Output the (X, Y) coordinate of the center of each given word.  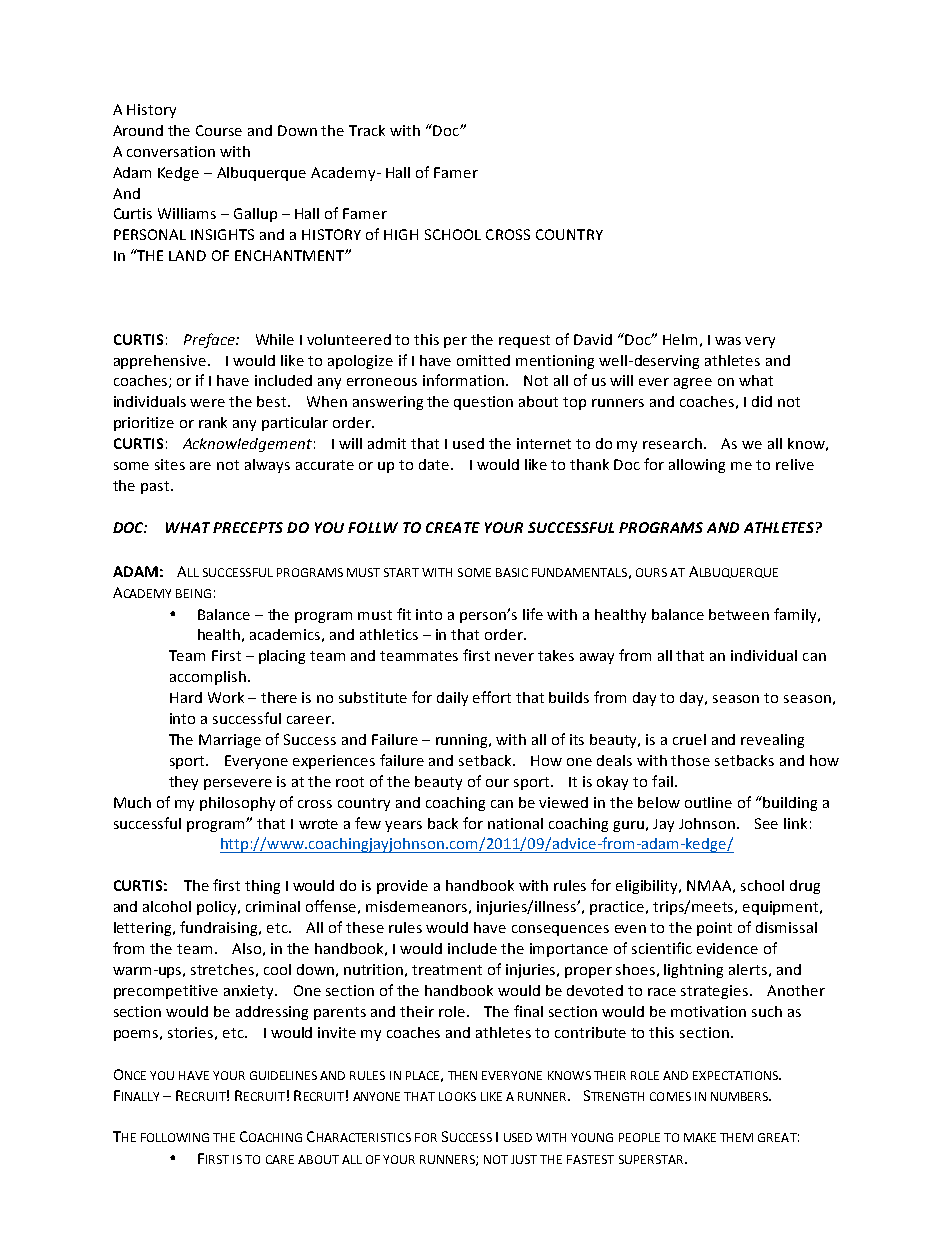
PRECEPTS (248, 527)
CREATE (453, 527)
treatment (447, 970)
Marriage (230, 741)
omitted (483, 360)
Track (367, 130)
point (714, 929)
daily (452, 699)
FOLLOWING (175, 1137)
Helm (680, 339)
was (728, 341)
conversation (171, 151)
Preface (210, 340)
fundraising (220, 928)
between (739, 614)
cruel (689, 739)
